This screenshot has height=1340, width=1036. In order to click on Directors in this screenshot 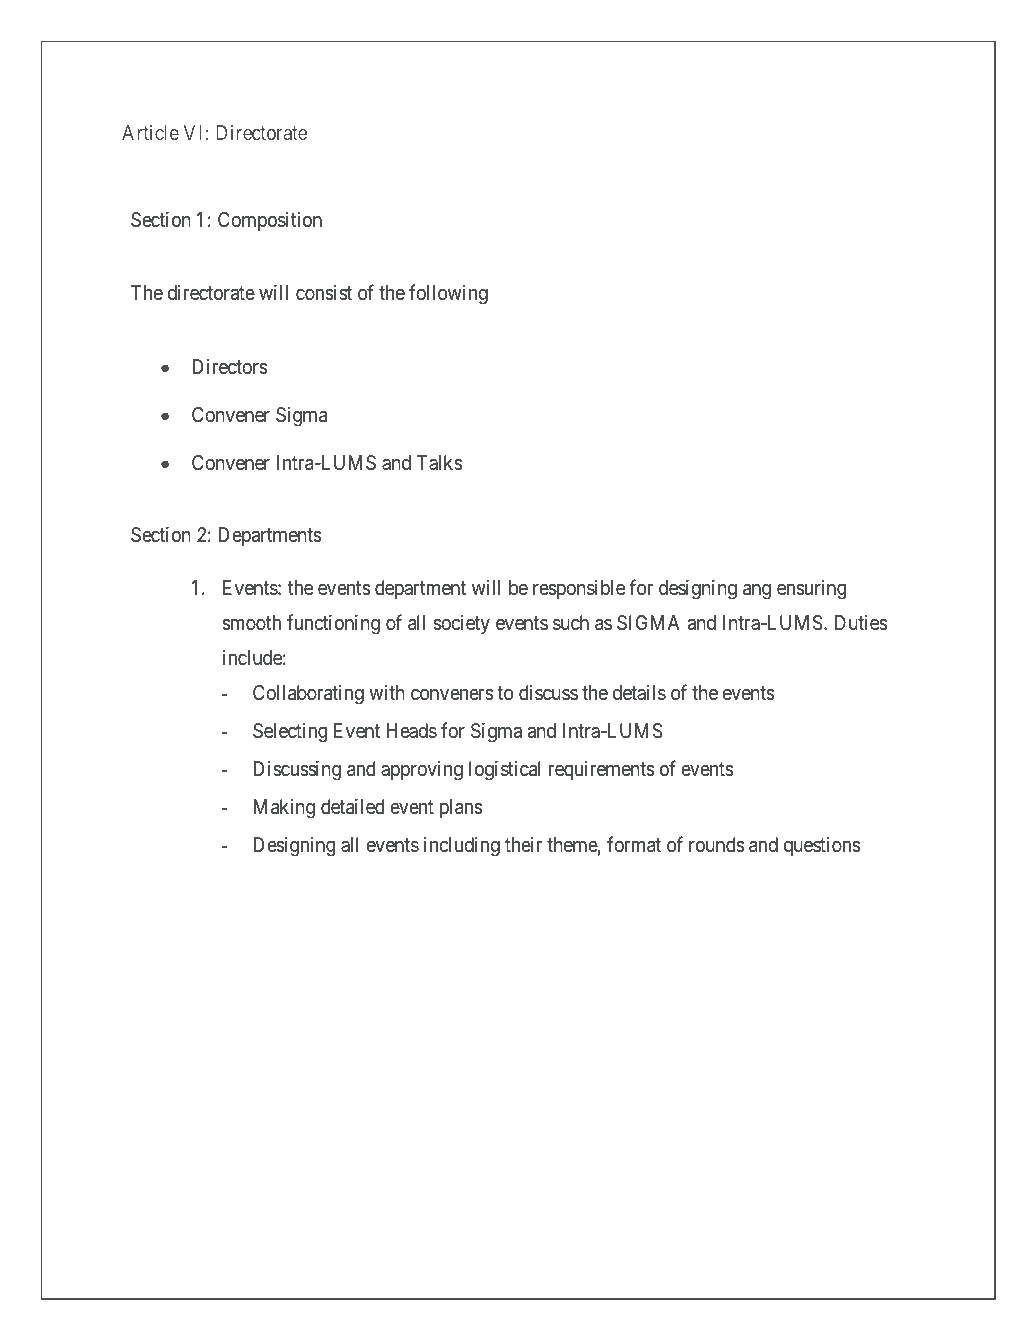, I will do `click(230, 367)`.
